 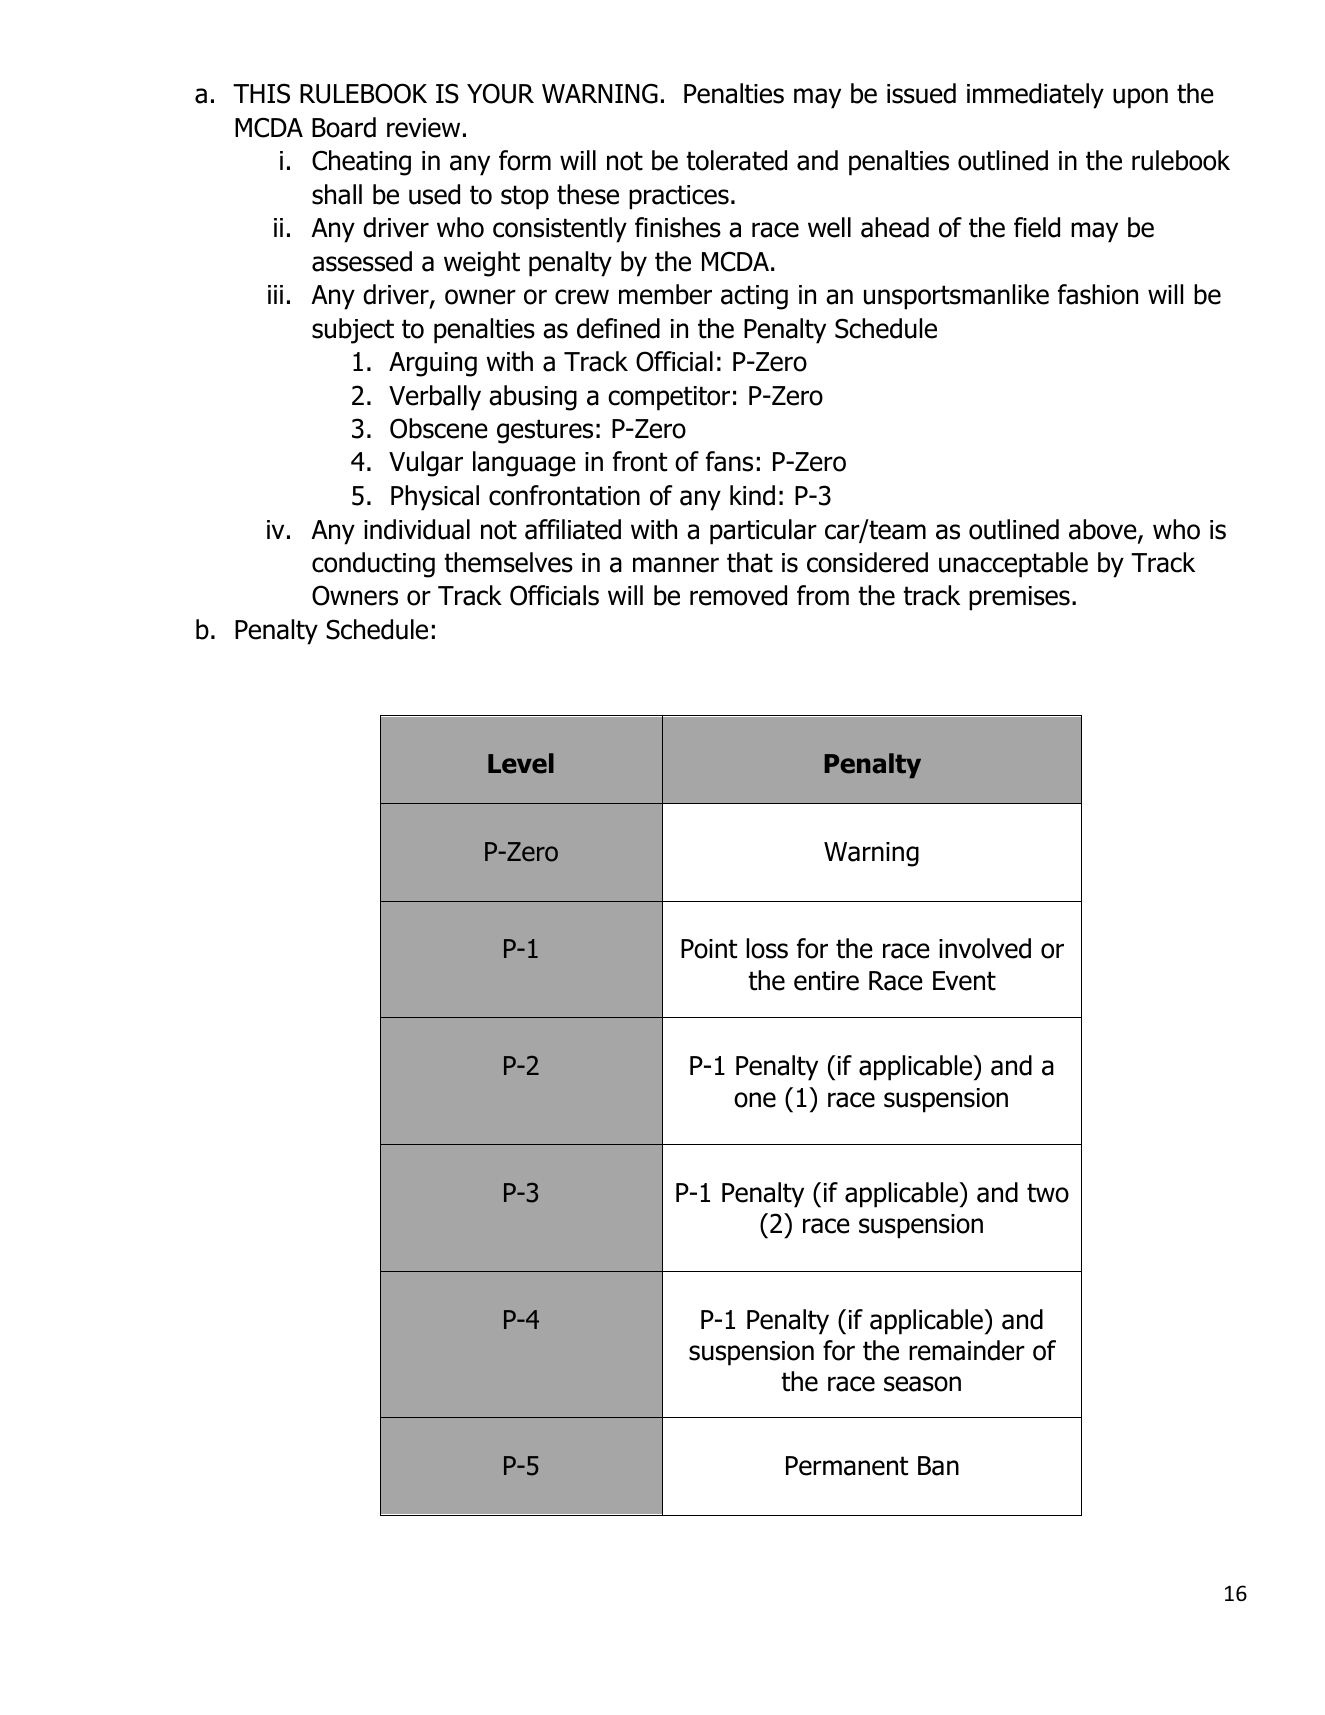 What do you see at coordinates (344, 127) in the document?
I see `Board` at bounding box center [344, 127].
